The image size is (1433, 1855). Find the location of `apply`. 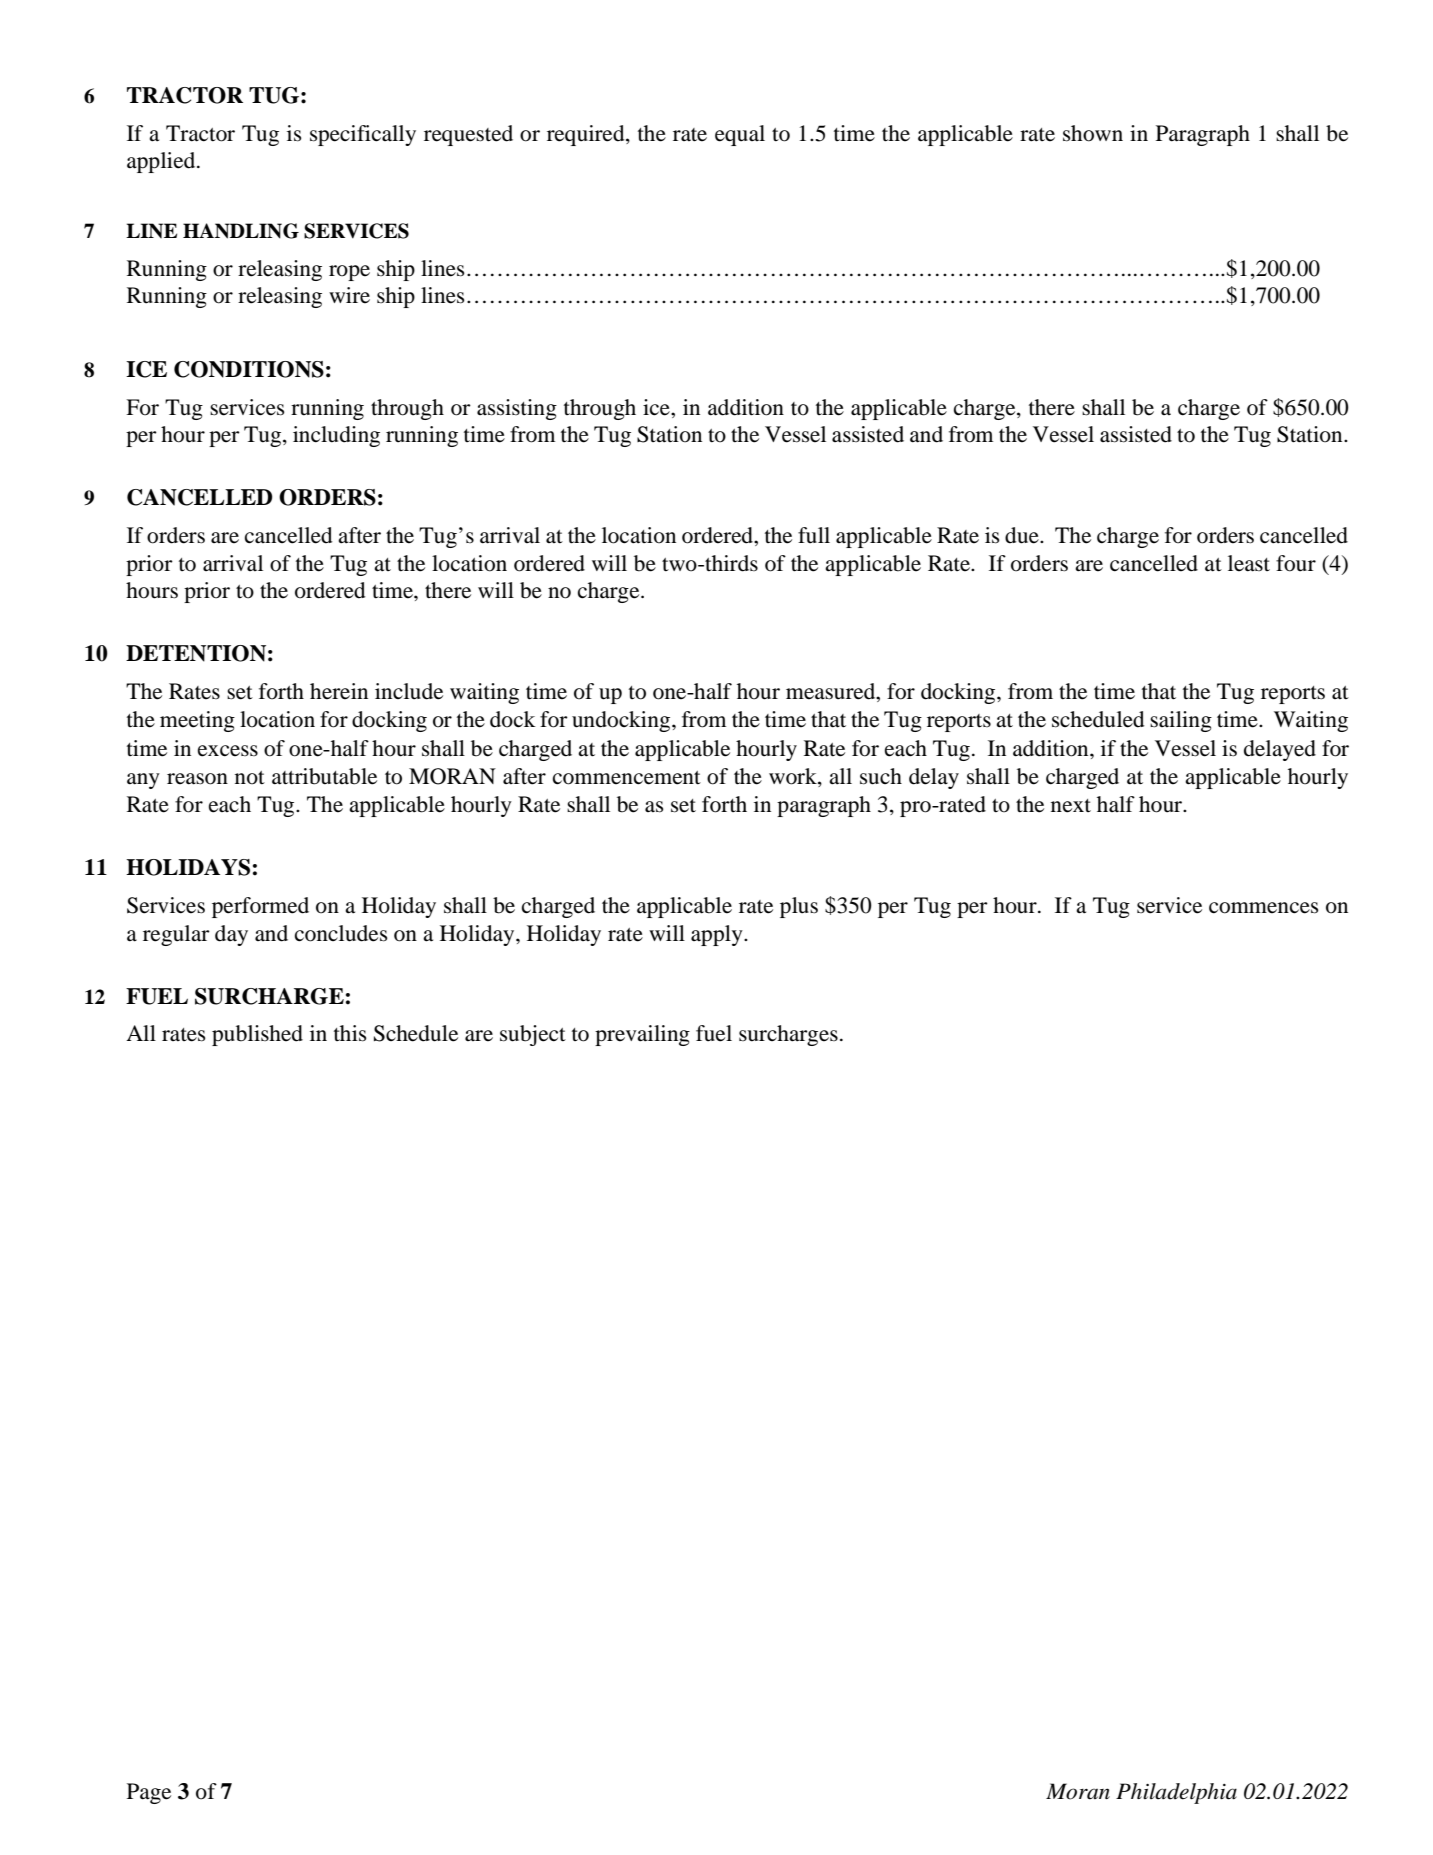

apply is located at coordinates (718, 935).
